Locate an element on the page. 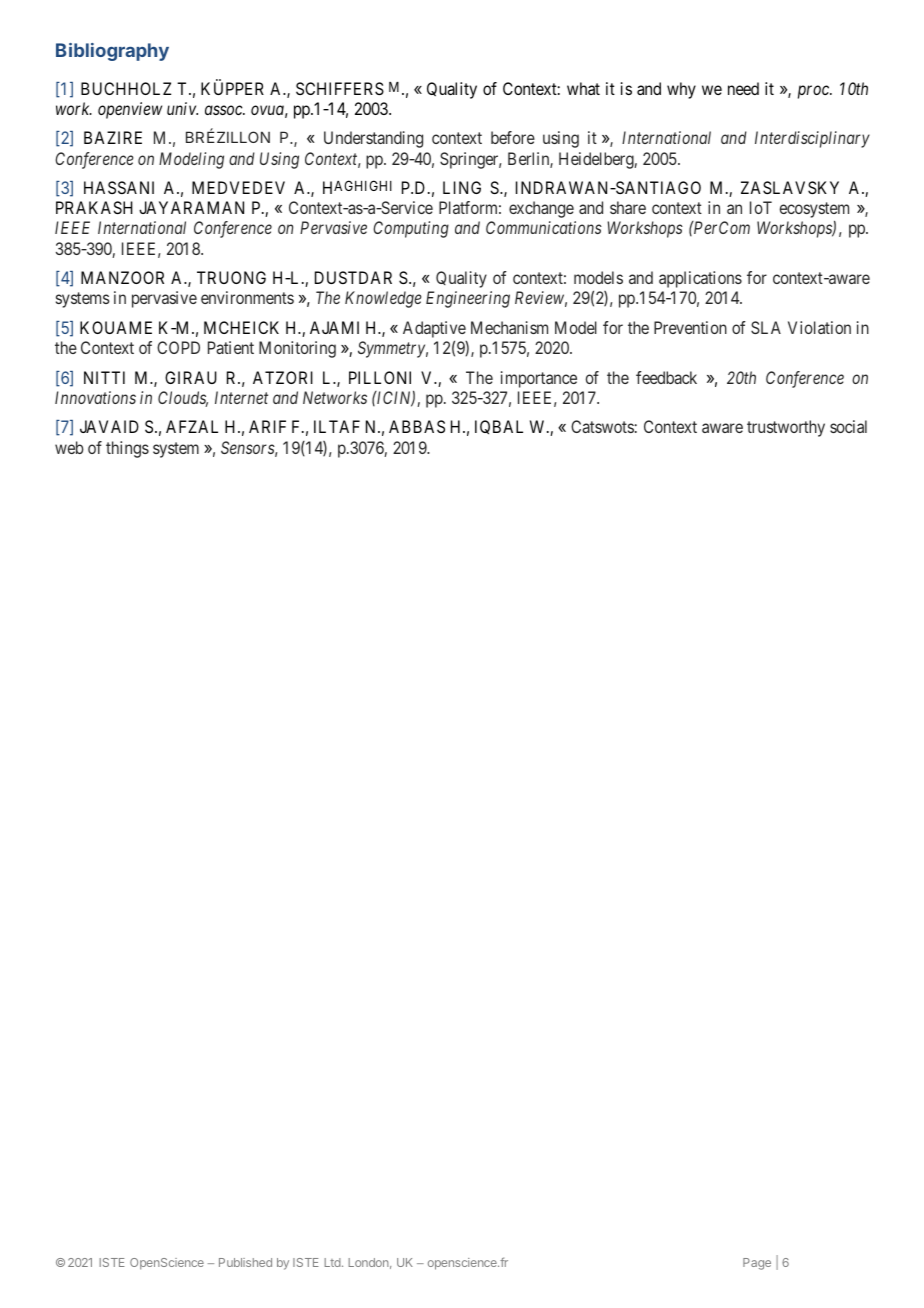  need is located at coordinates (743, 88).
